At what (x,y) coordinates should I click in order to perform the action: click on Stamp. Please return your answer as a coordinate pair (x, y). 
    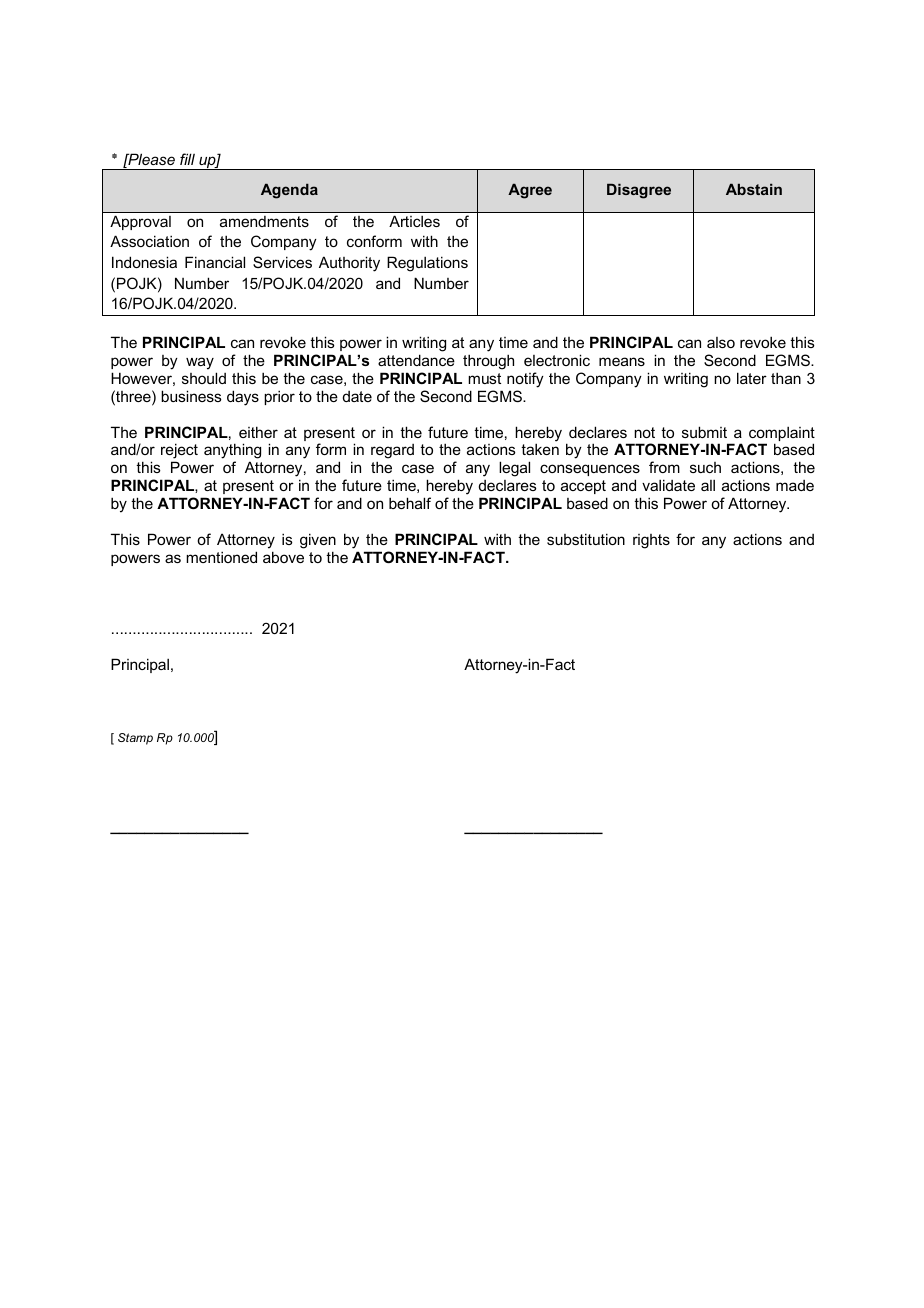
    Looking at the image, I should click on (135, 739).
